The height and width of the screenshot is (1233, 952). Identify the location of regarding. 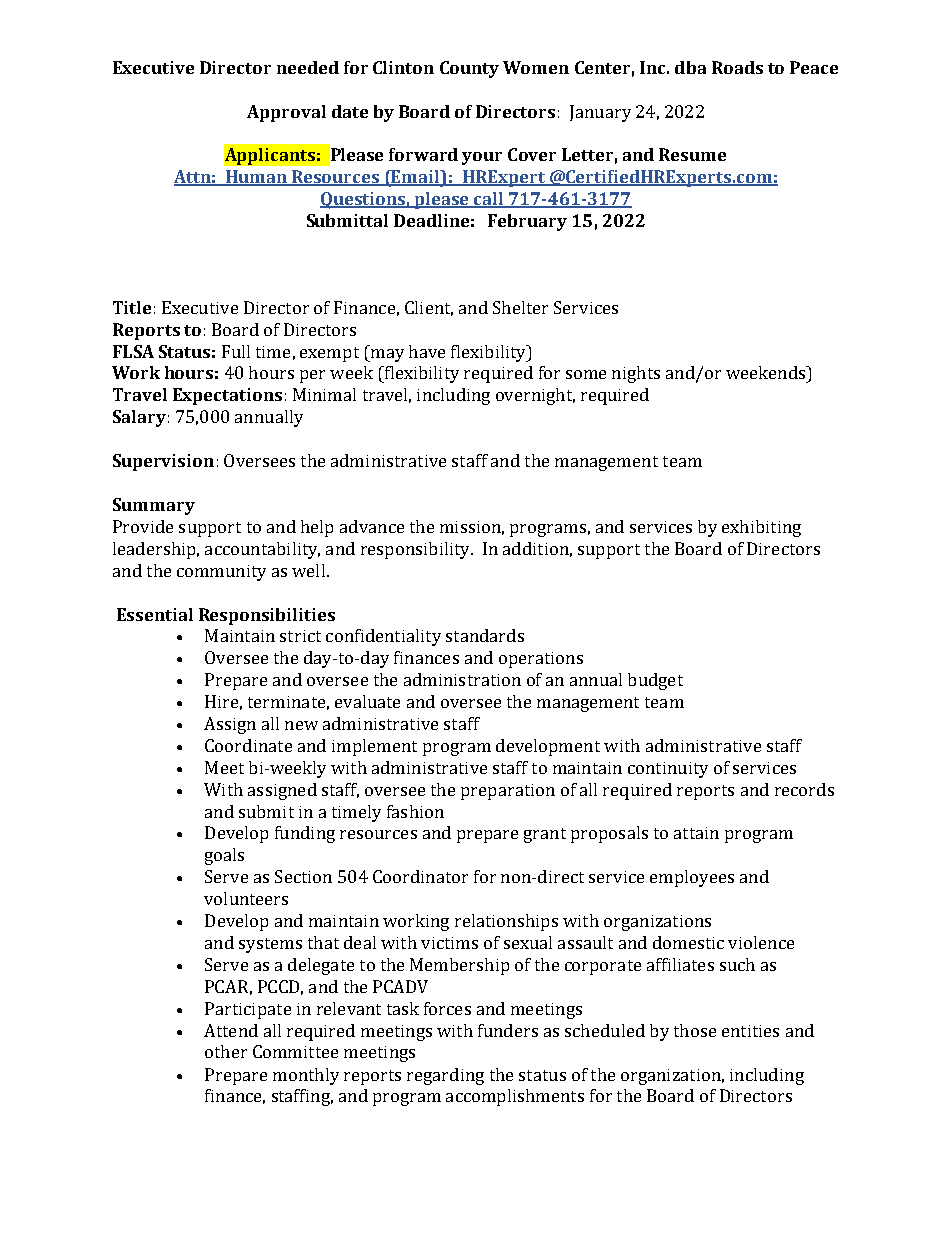
(445, 1076).
